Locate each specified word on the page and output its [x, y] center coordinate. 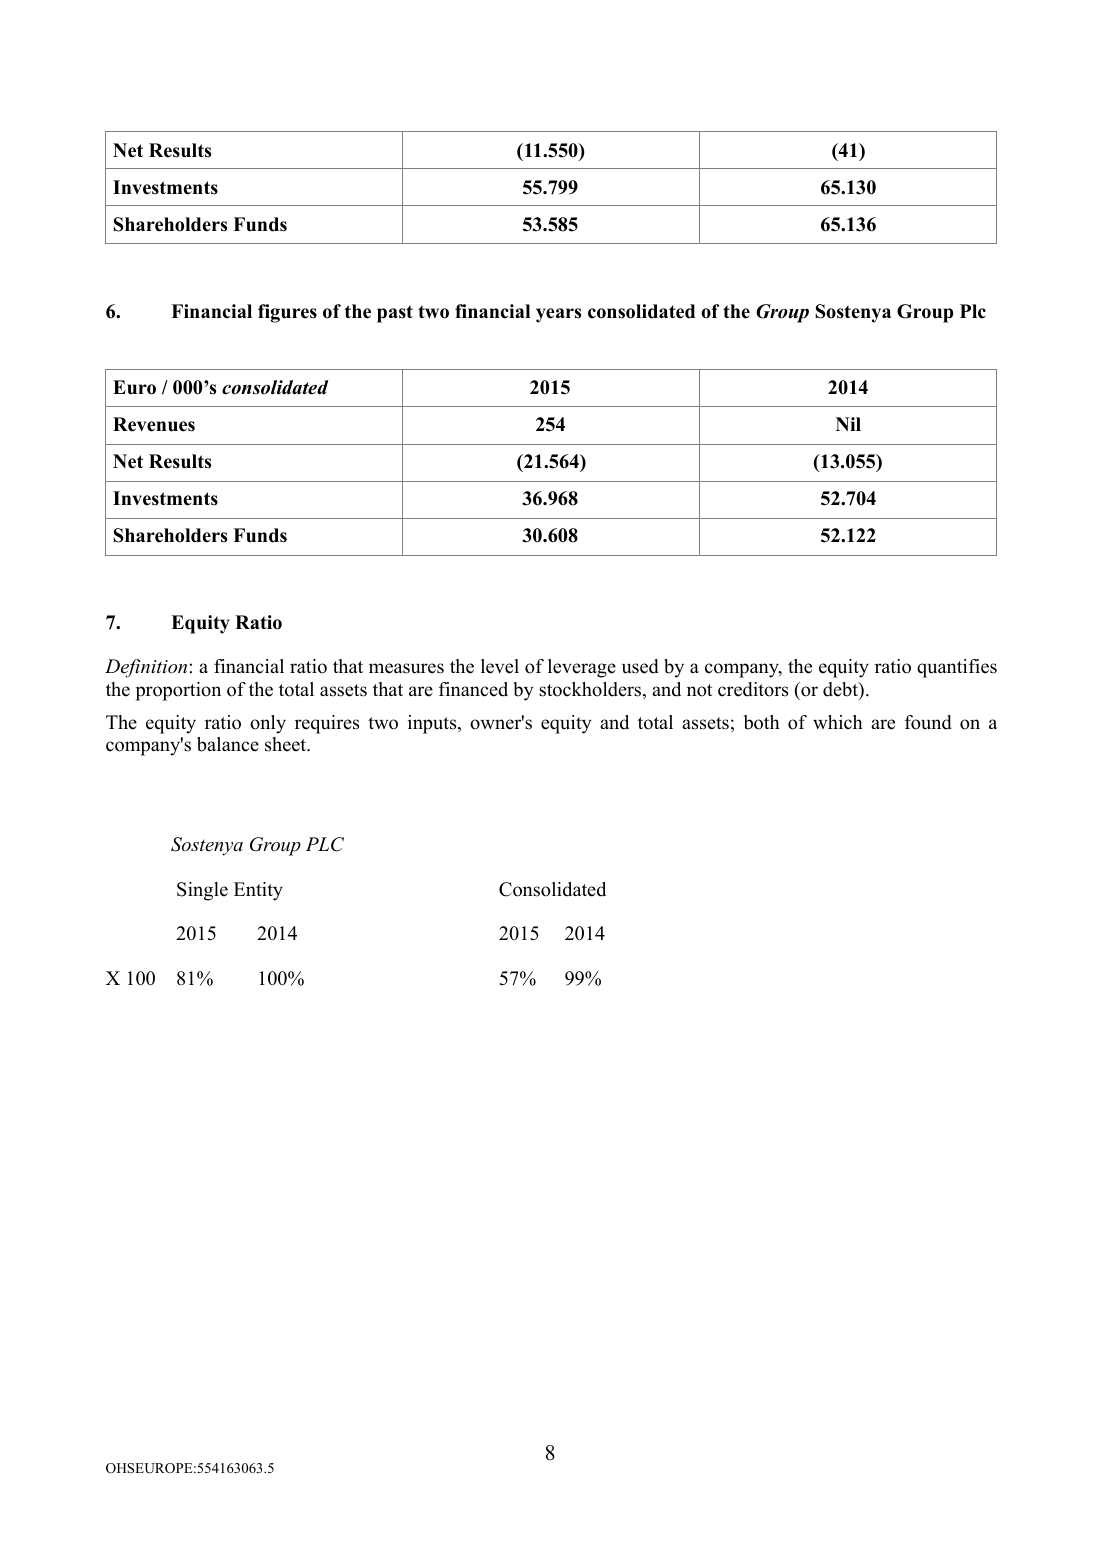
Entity [258, 891]
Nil [848, 424]
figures [287, 313]
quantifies [957, 668]
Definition [146, 668]
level [500, 666]
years [558, 315]
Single [202, 891]
